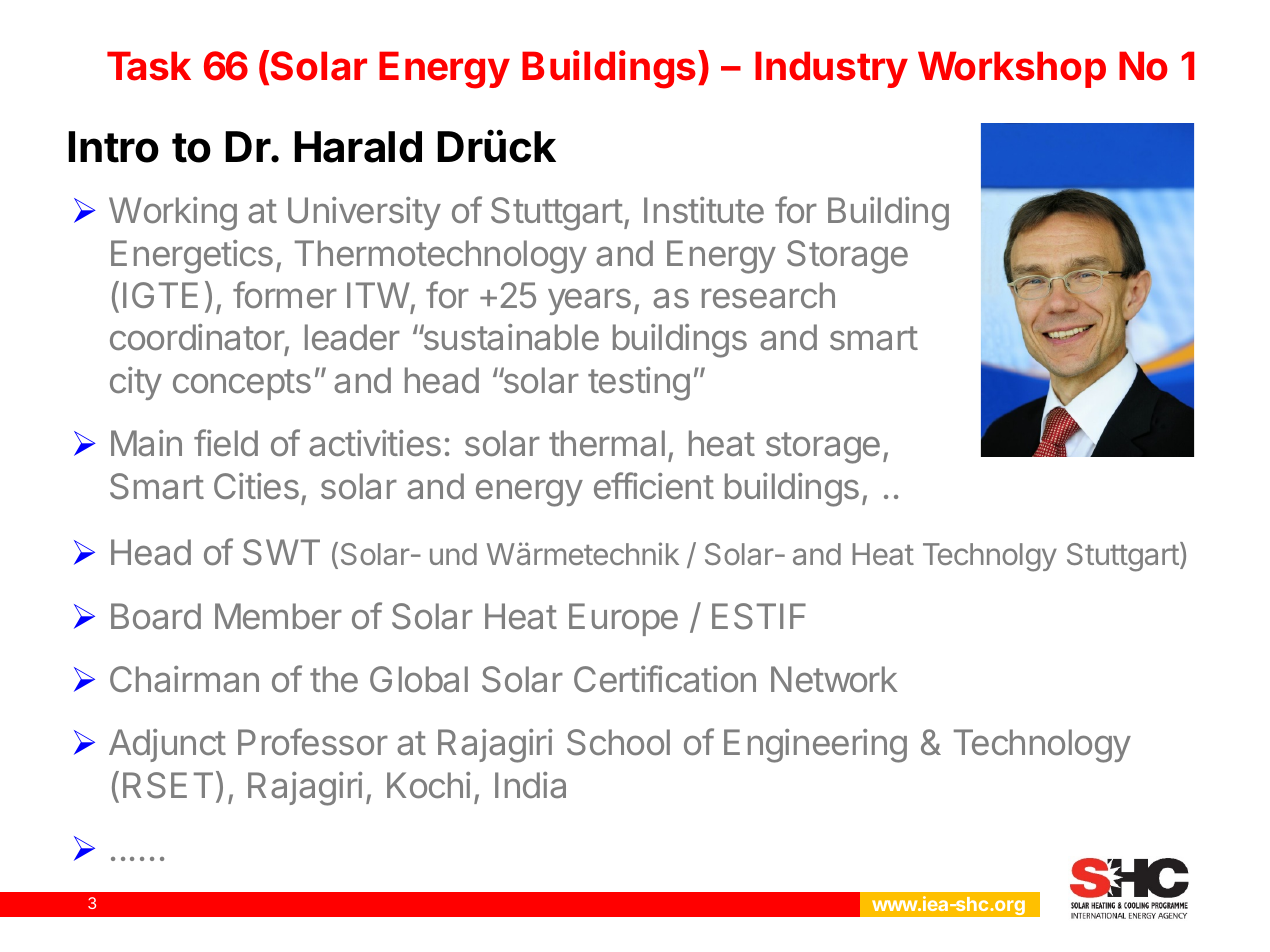  What do you see at coordinates (167, 745) in the document?
I see `Adjunct` at bounding box center [167, 745].
